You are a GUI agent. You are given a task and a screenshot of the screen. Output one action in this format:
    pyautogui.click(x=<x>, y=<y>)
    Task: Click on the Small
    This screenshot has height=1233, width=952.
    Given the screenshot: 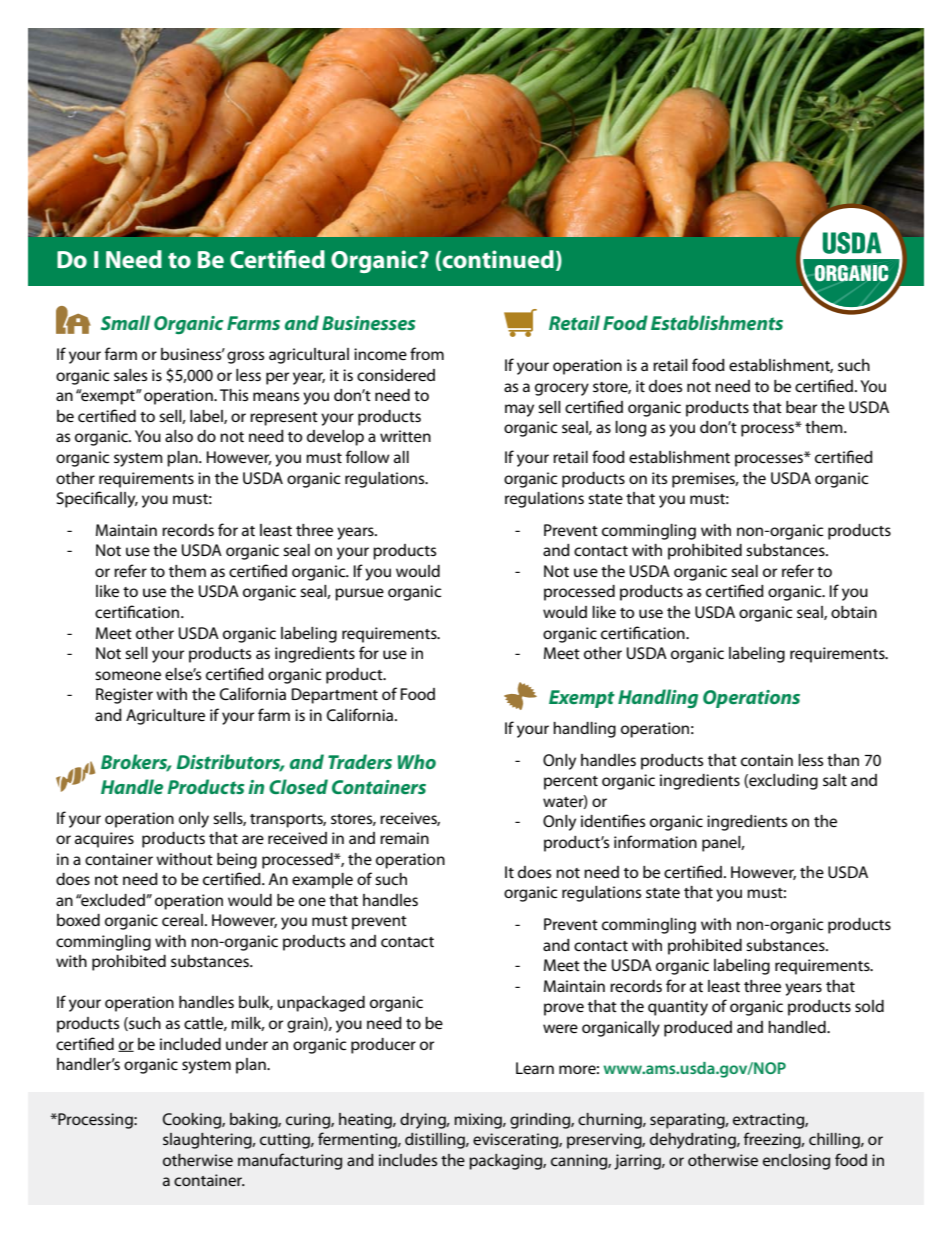 What is the action you would take?
    pyautogui.click(x=125, y=322)
